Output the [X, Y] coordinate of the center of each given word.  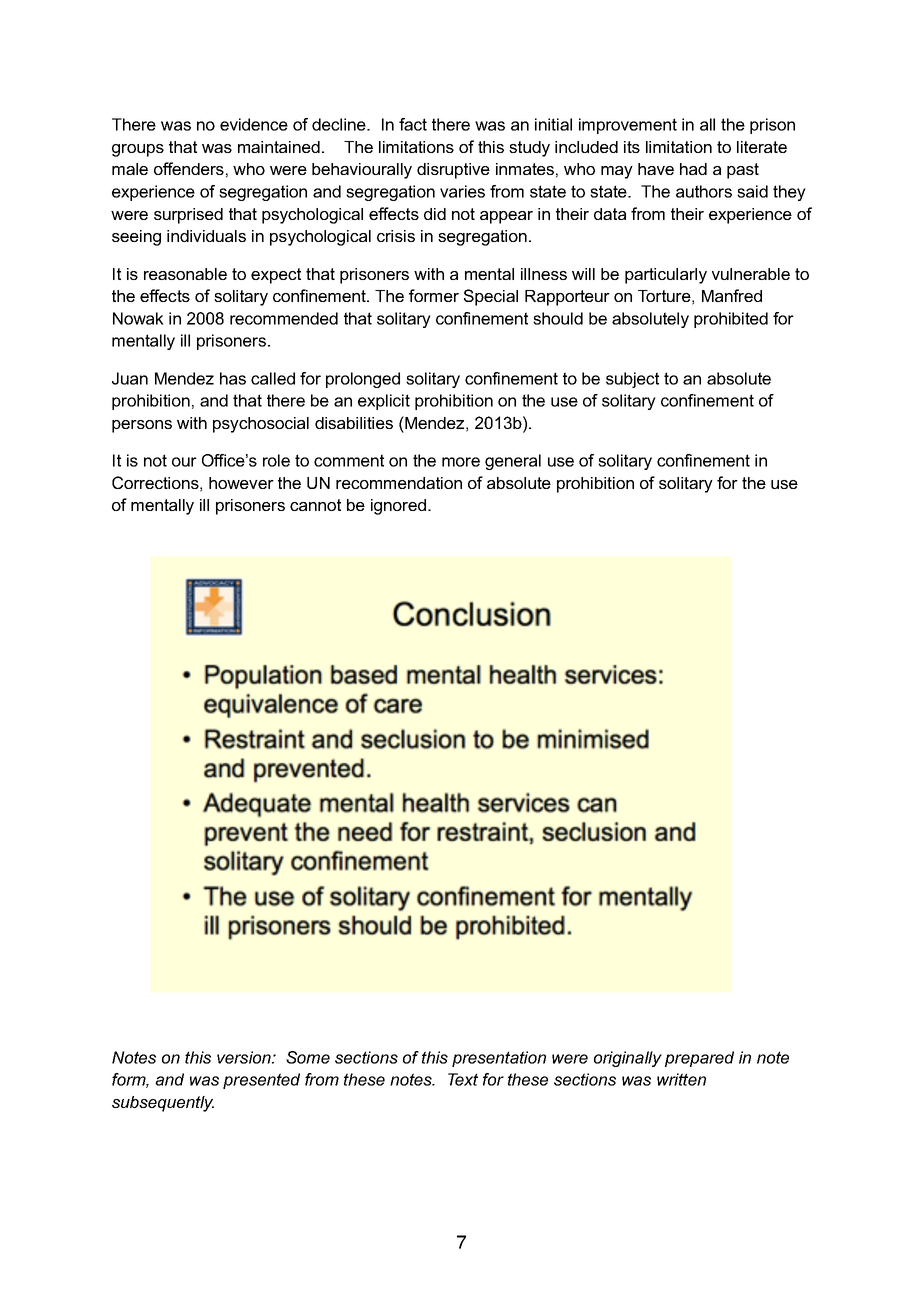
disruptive [453, 171]
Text [463, 1079]
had [693, 169]
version [245, 1057]
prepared [699, 1059]
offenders [189, 168]
